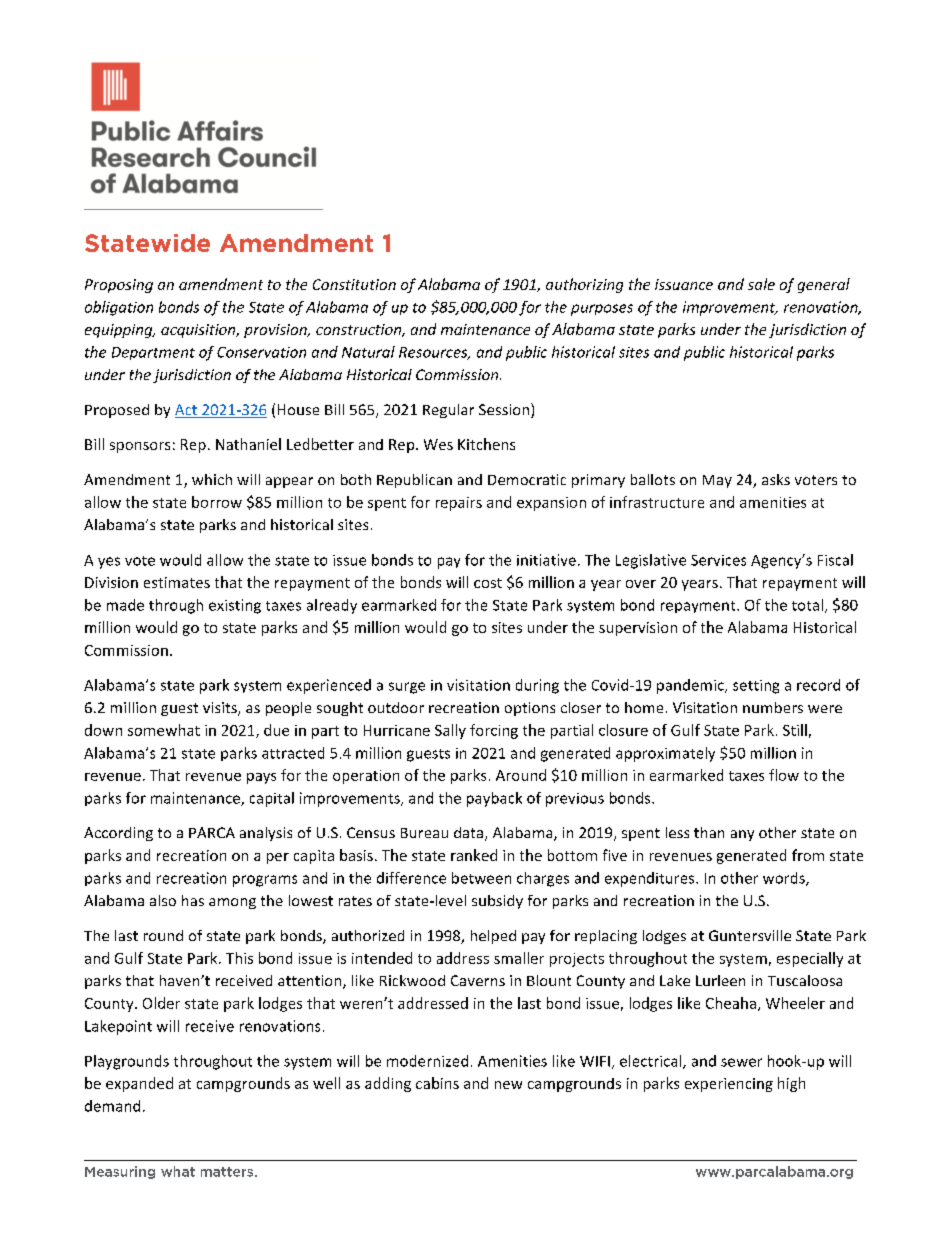 The image size is (952, 1233). I want to click on sale, so click(761, 284).
